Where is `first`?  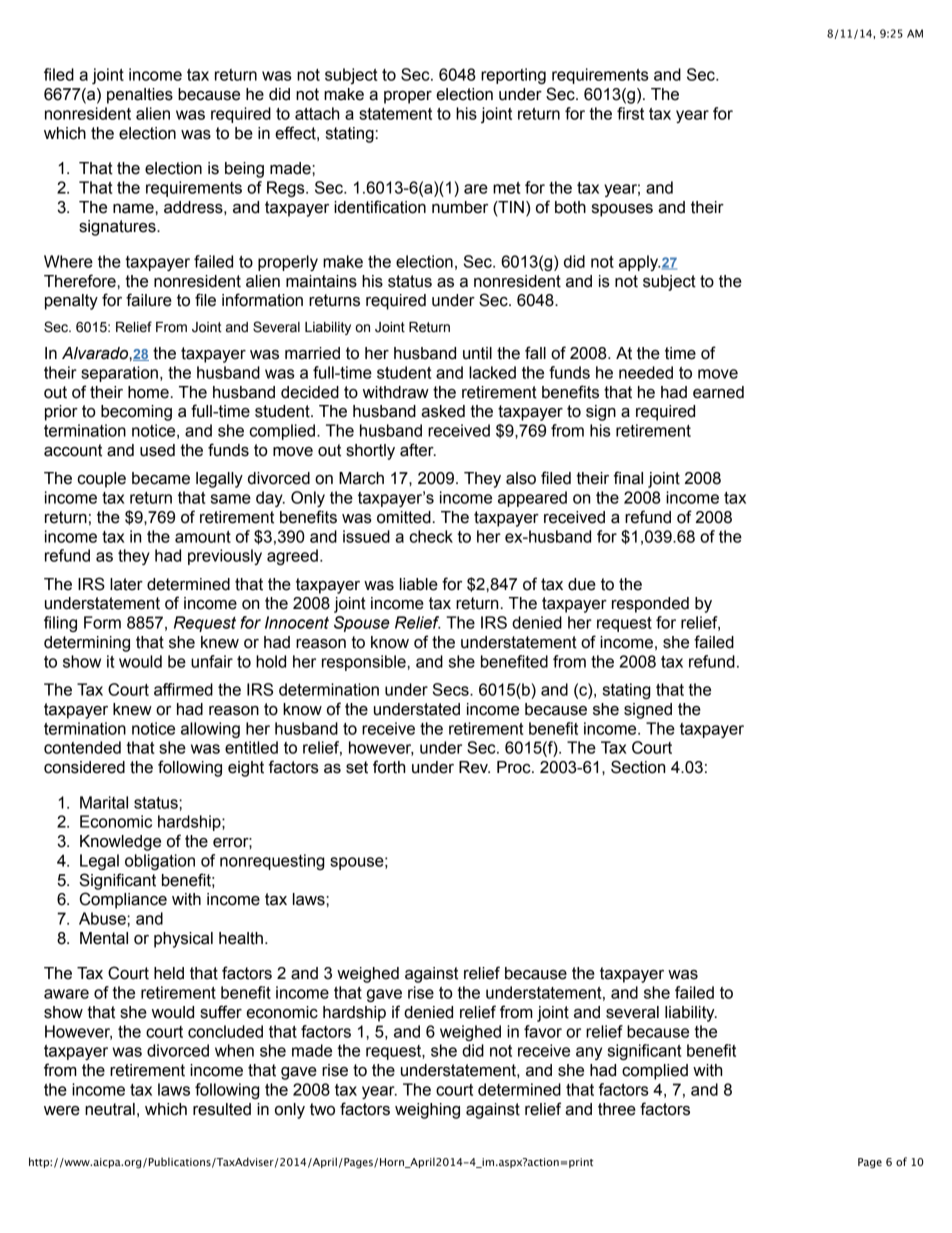
first is located at coordinates (630, 113).
